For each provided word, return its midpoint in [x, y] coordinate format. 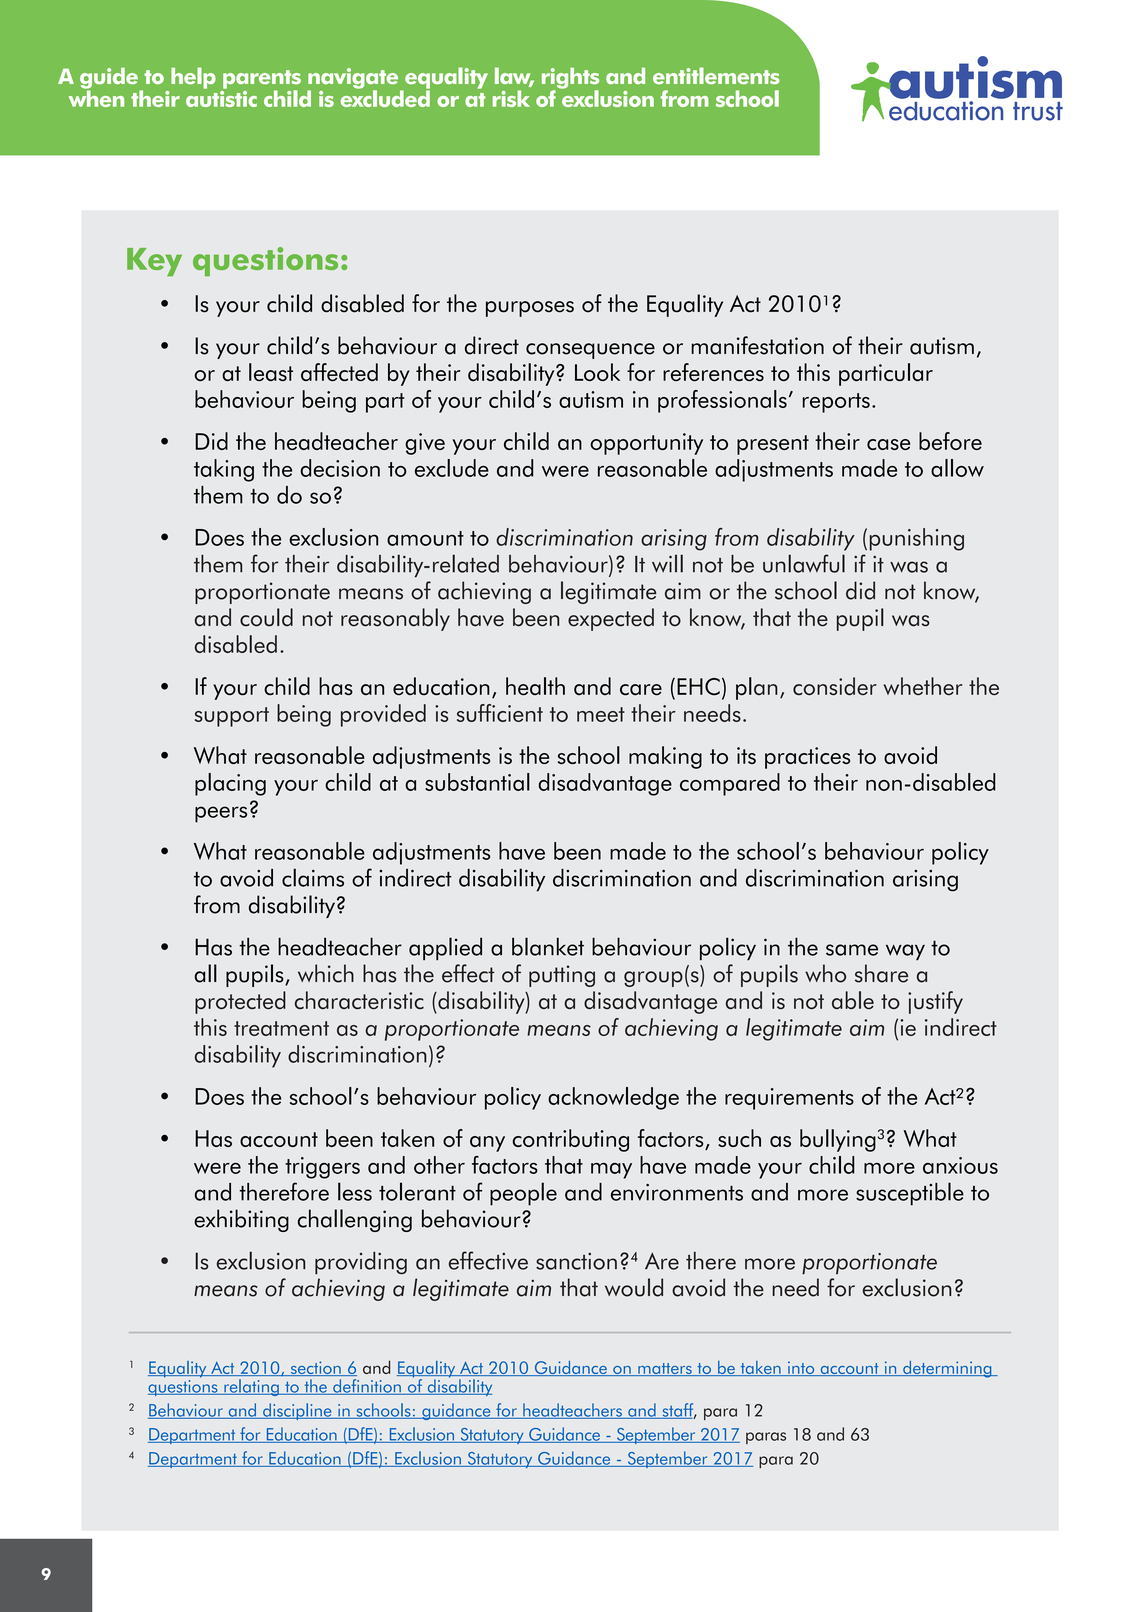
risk [511, 98]
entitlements [716, 75]
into [801, 1368]
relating [251, 1387]
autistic [221, 97]
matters [665, 1369]
